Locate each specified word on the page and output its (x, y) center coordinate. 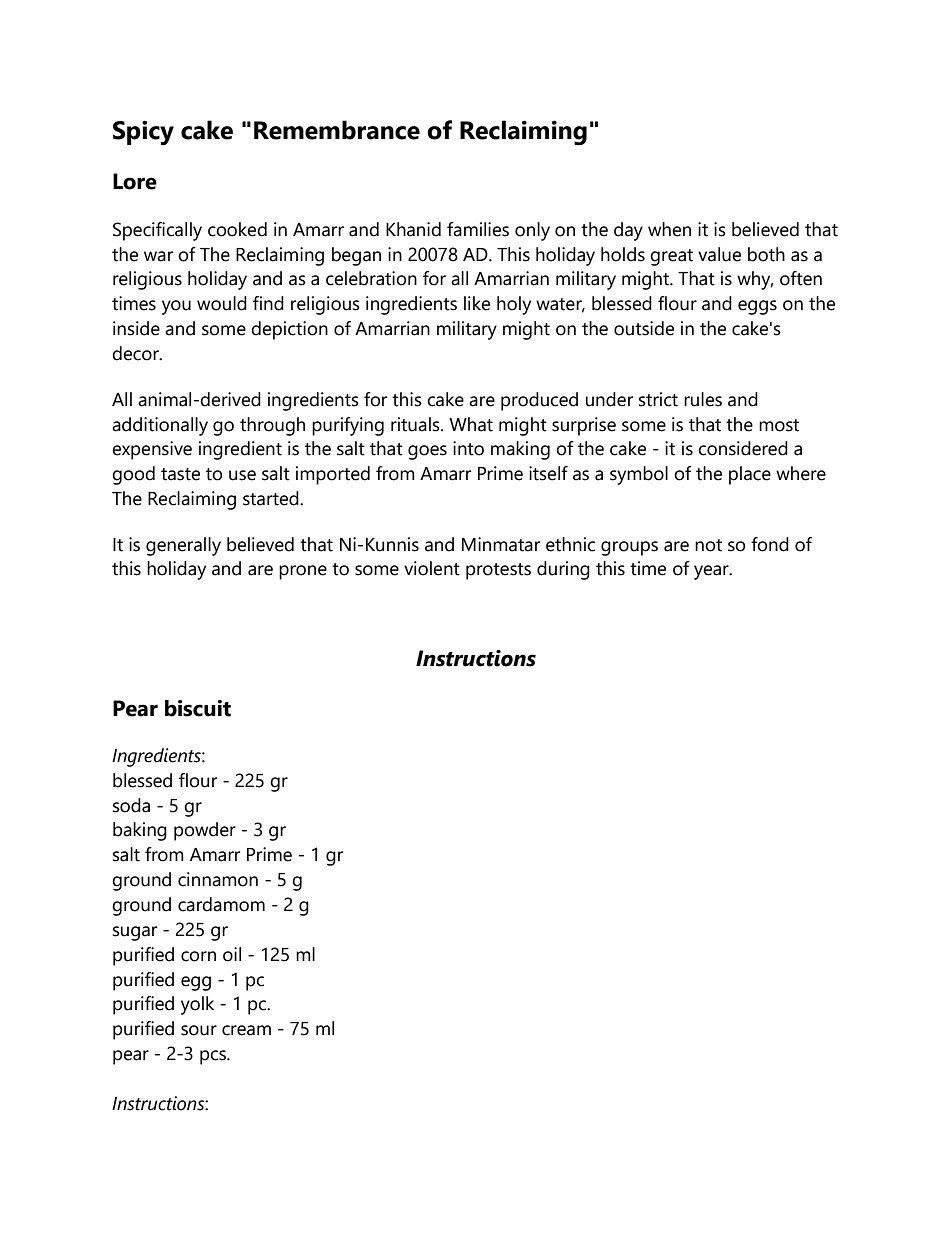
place (750, 475)
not (708, 545)
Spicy (143, 133)
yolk (197, 1005)
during (563, 570)
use (242, 475)
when (669, 229)
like (477, 303)
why (755, 280)
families (478, 229)
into (468, 448)
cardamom (221, 904)
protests (498, 571)
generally (183, 546)
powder (205, 831)
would (222, 303)
